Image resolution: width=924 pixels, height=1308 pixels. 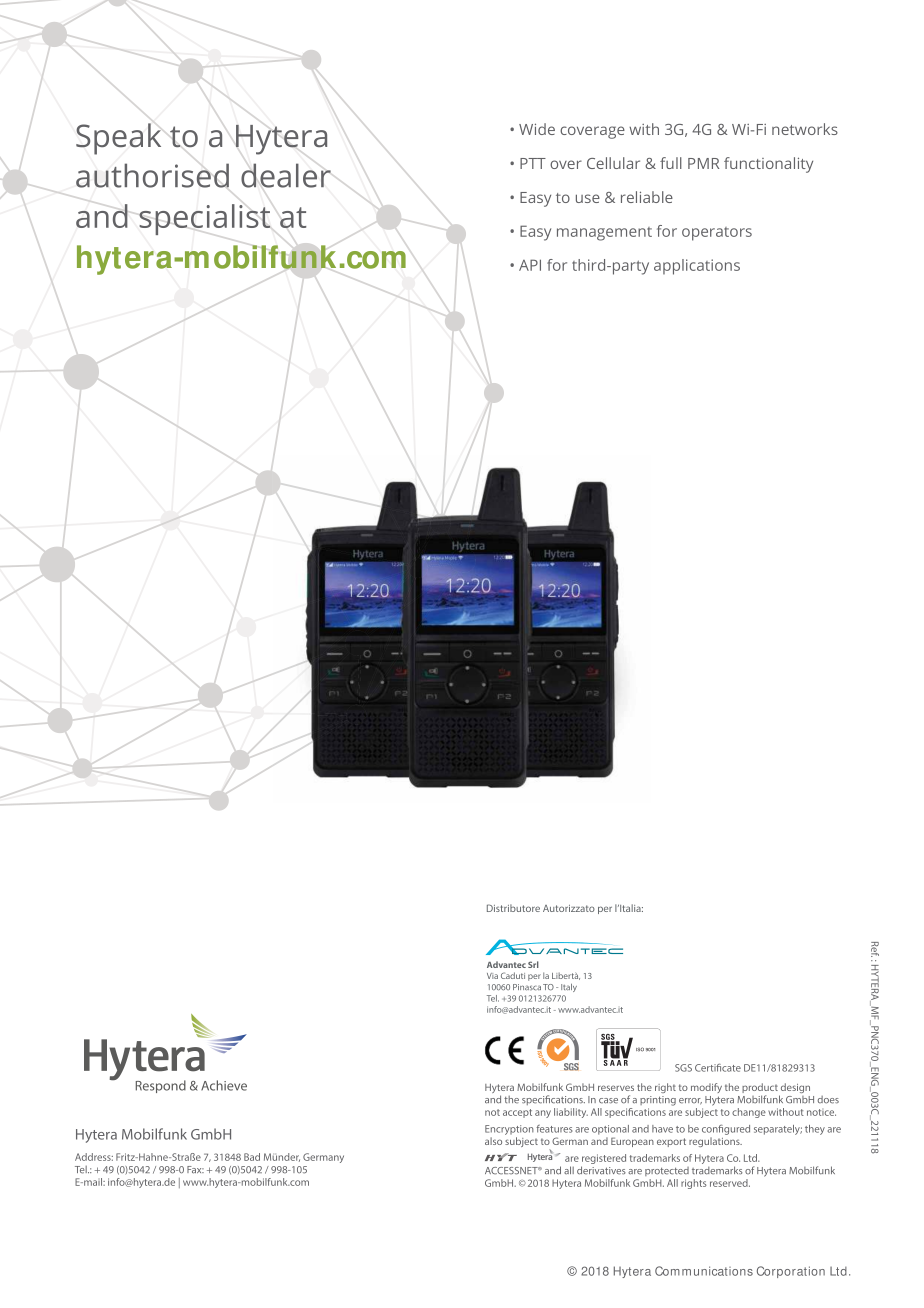 I want to click on reserves, so click(x=616, y=1088).
